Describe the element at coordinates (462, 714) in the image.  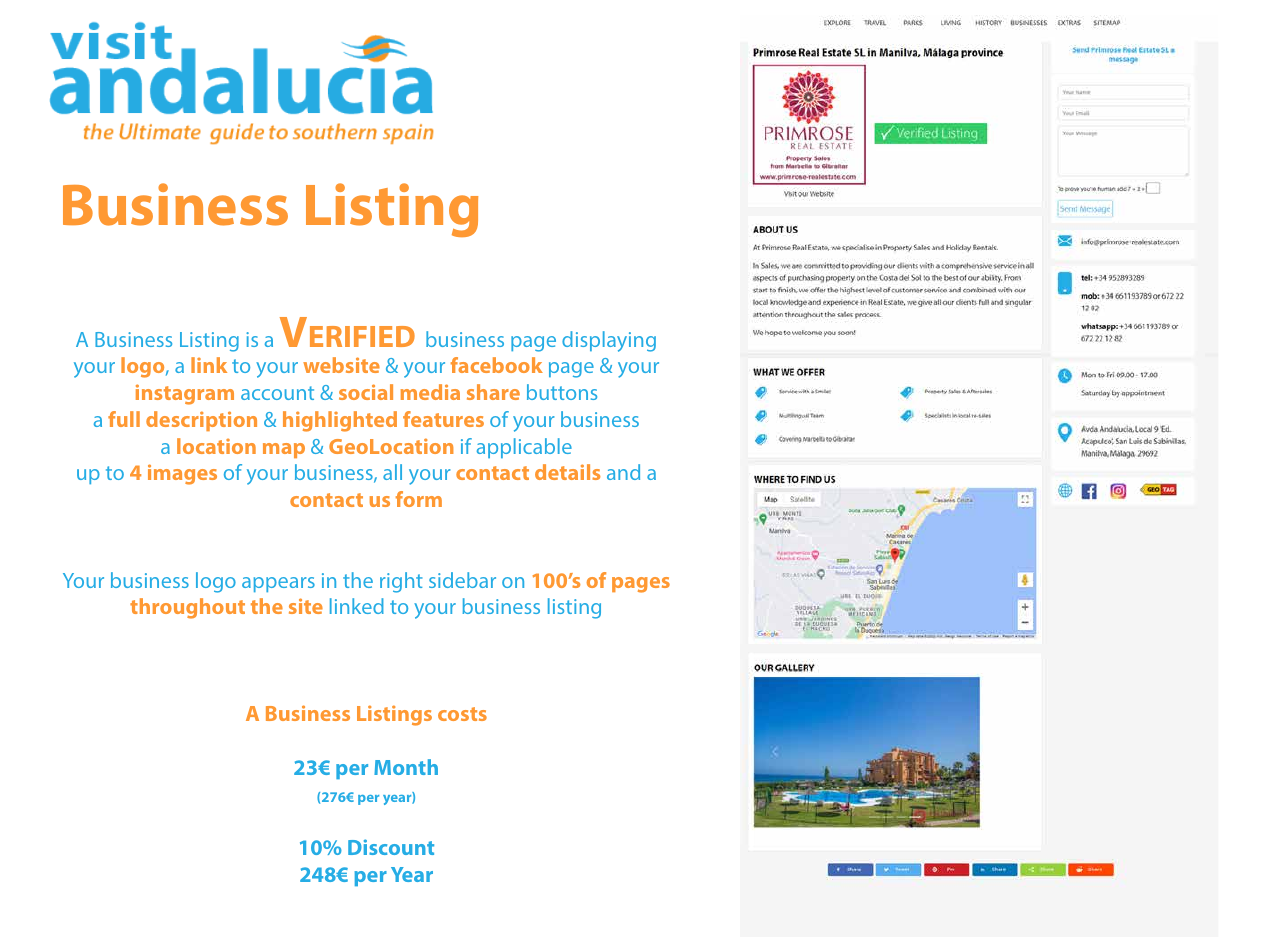
I see `costs` at that location.
